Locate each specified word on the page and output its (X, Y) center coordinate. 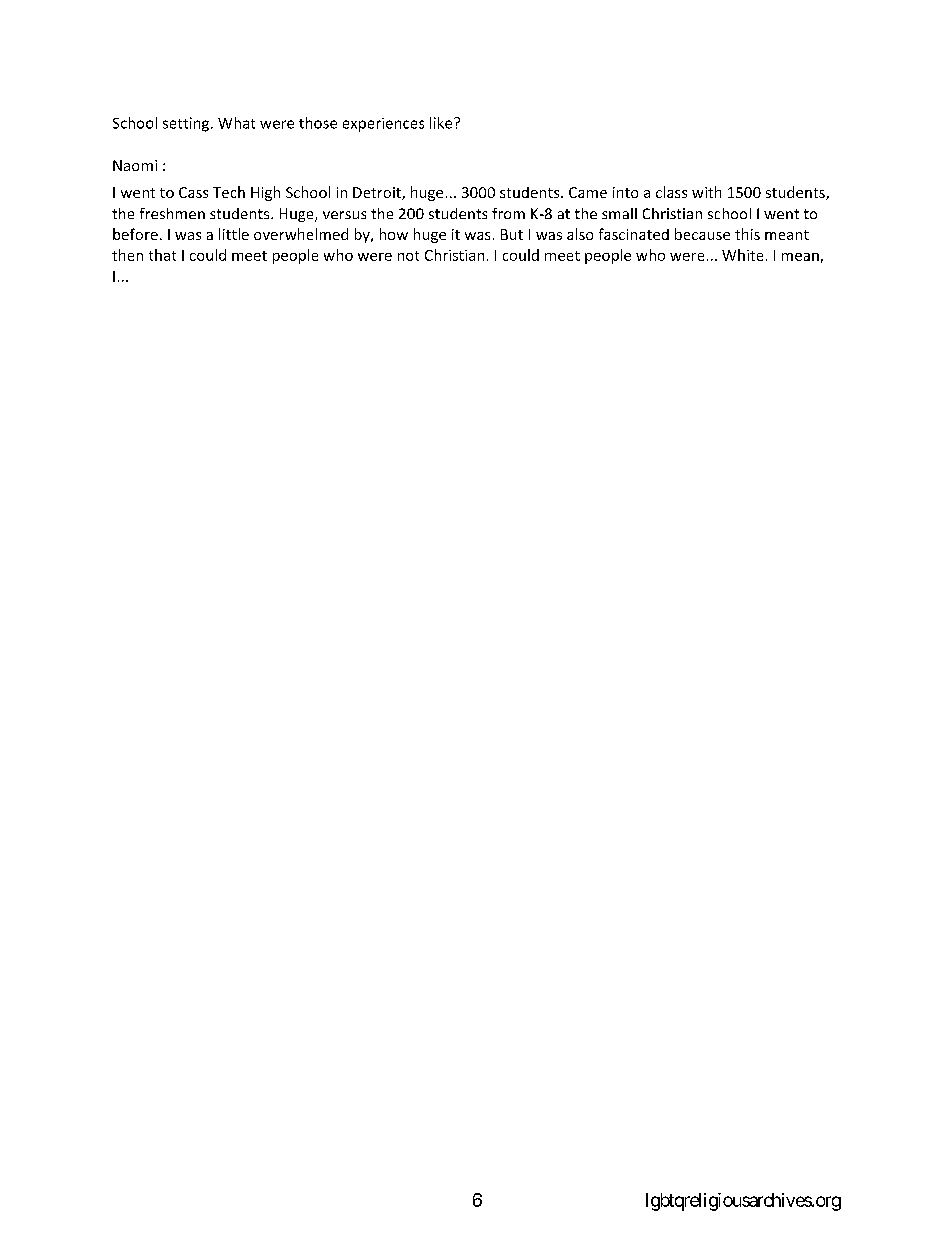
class (671, 192)
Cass (193, 192)
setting (187, 124)
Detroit (378, 193)
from (508, 213)
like (442, 123)
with (706, 192)
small (619, 213)
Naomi (135, 165)
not (408, 256)
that (162, 255)
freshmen (172, 213)
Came (588, 192)
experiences (383, 125)
